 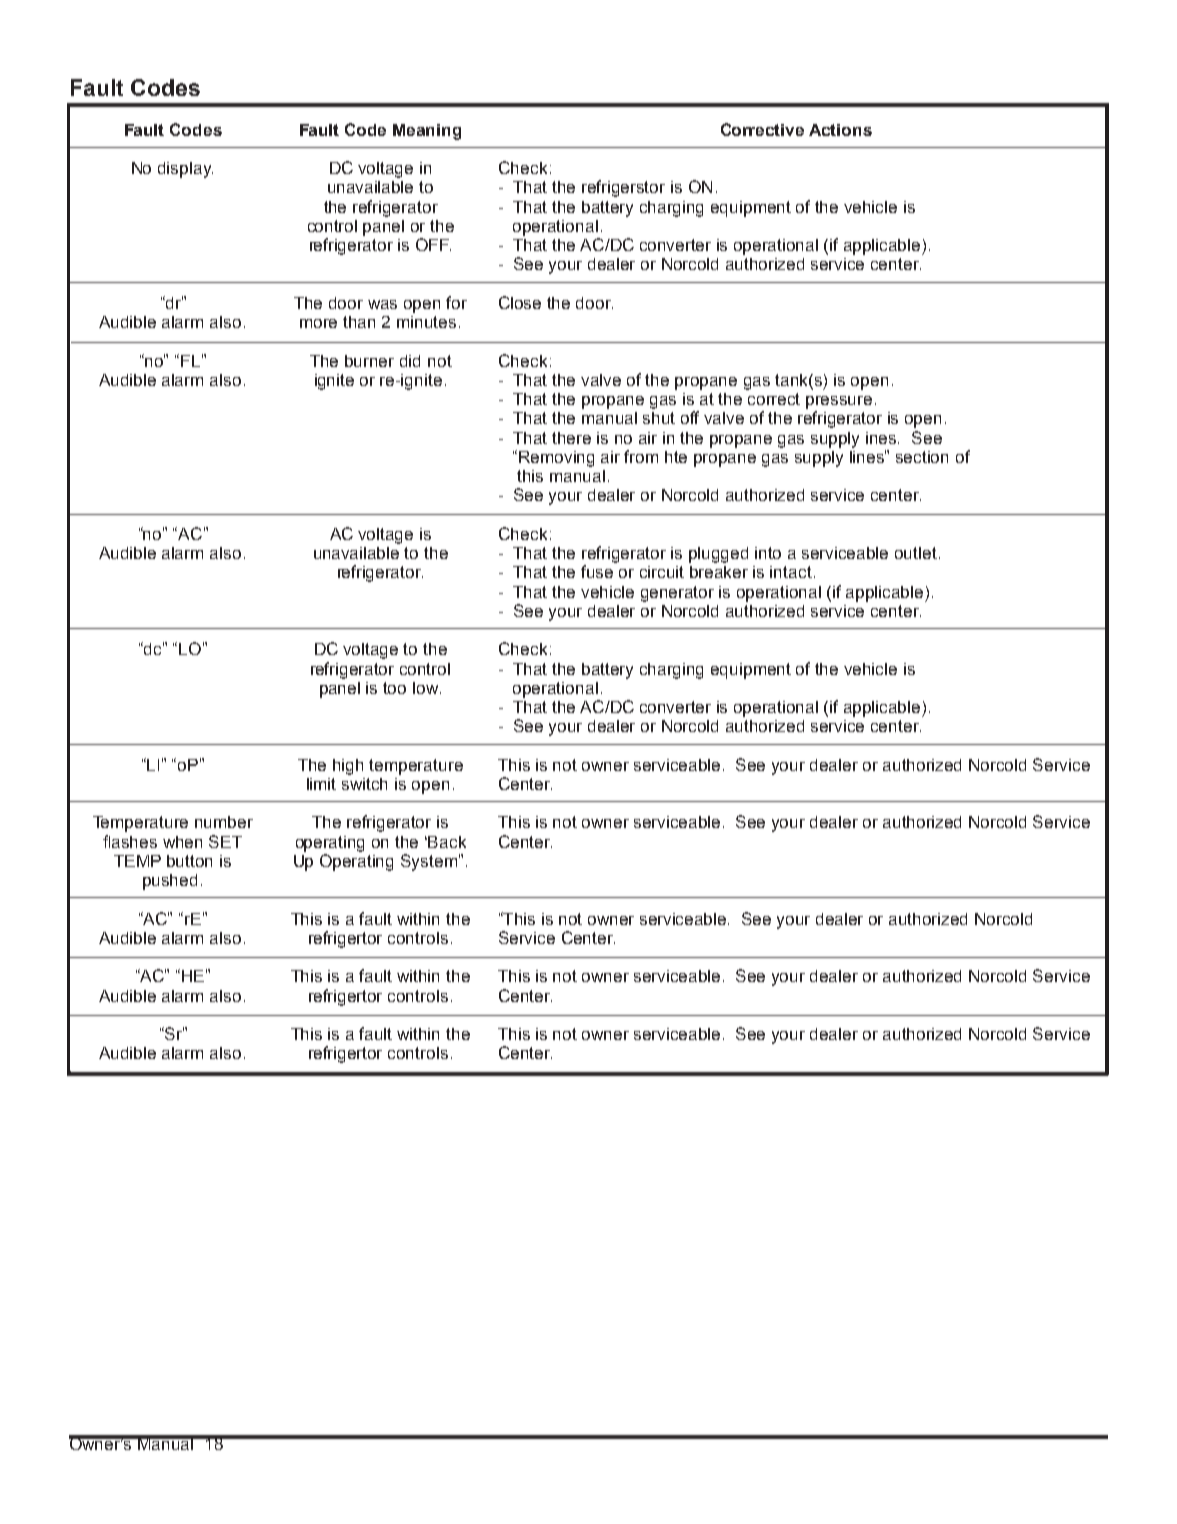 I want to click on Removing, so click(x=556, y=459).
